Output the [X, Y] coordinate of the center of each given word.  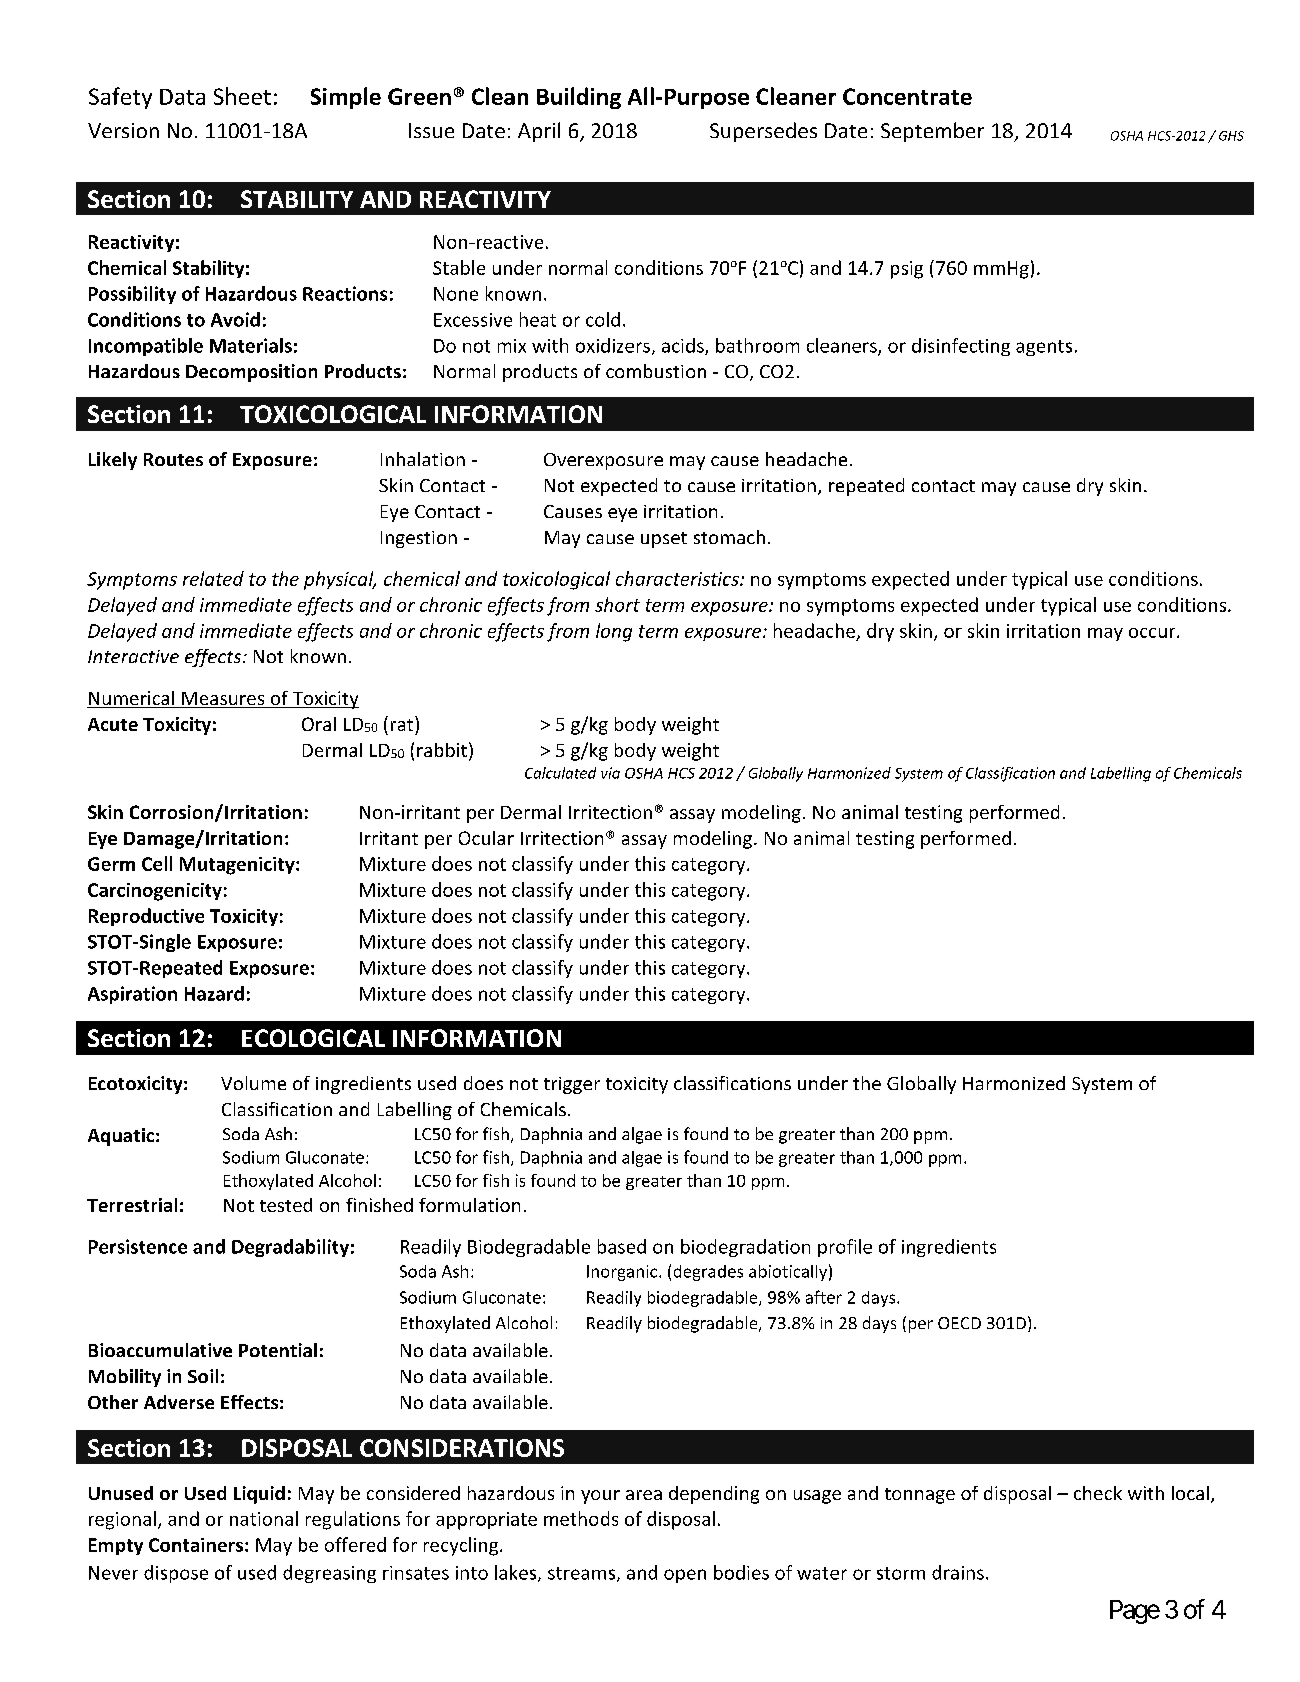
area [644, 1495]
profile [845, 1248]
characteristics [678, 578]
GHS [1231, 136]
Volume [253, 1083]
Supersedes [763, 132]
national [264, 1518]
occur [1153, 633]
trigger [572, 1085]
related [213, 578]
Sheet [242, 96]
